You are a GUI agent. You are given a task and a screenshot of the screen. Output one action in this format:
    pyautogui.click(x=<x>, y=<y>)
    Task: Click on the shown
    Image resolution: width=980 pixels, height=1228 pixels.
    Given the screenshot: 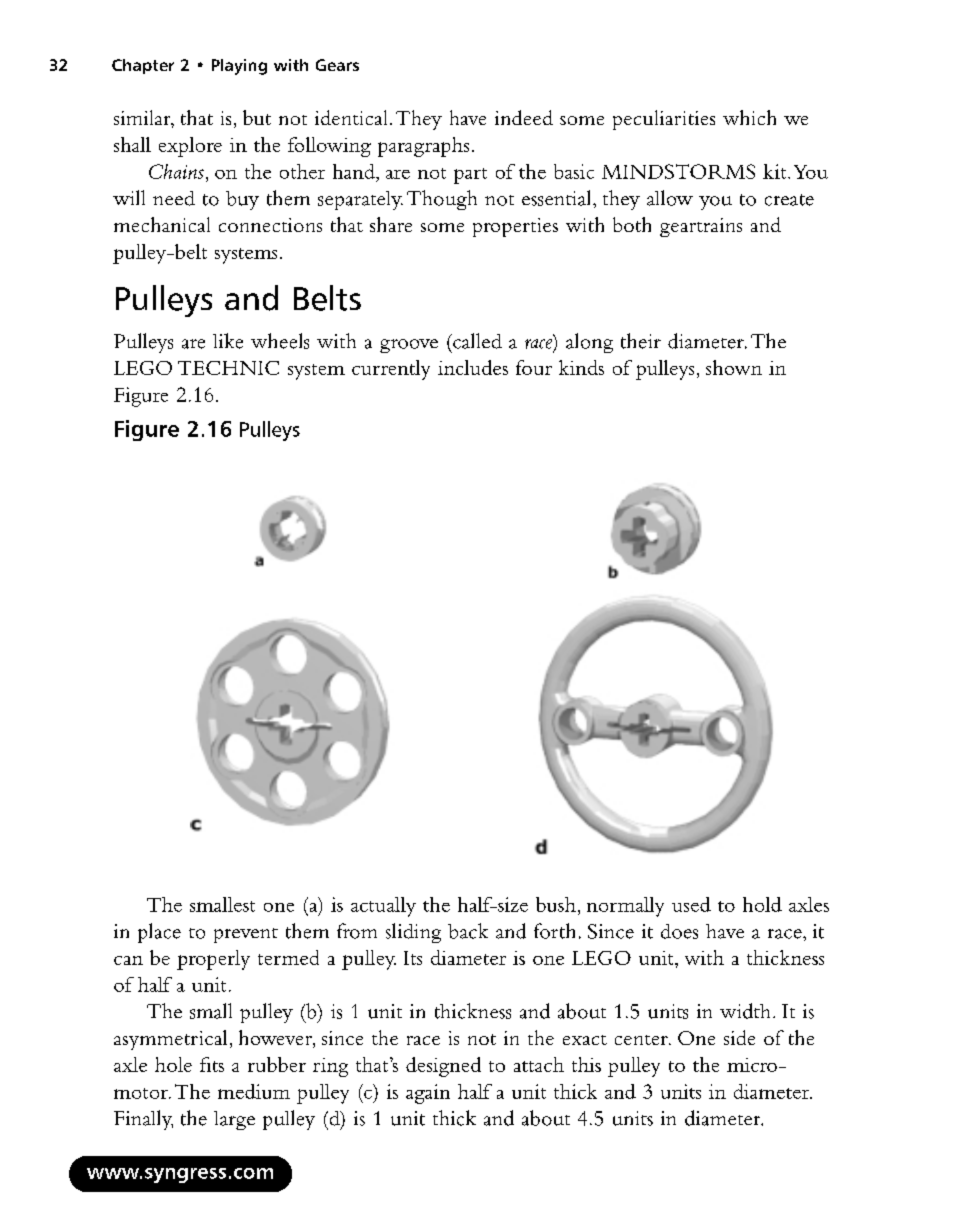 What is the action you would take?
    pyautogui.click(x=734, y=367)
